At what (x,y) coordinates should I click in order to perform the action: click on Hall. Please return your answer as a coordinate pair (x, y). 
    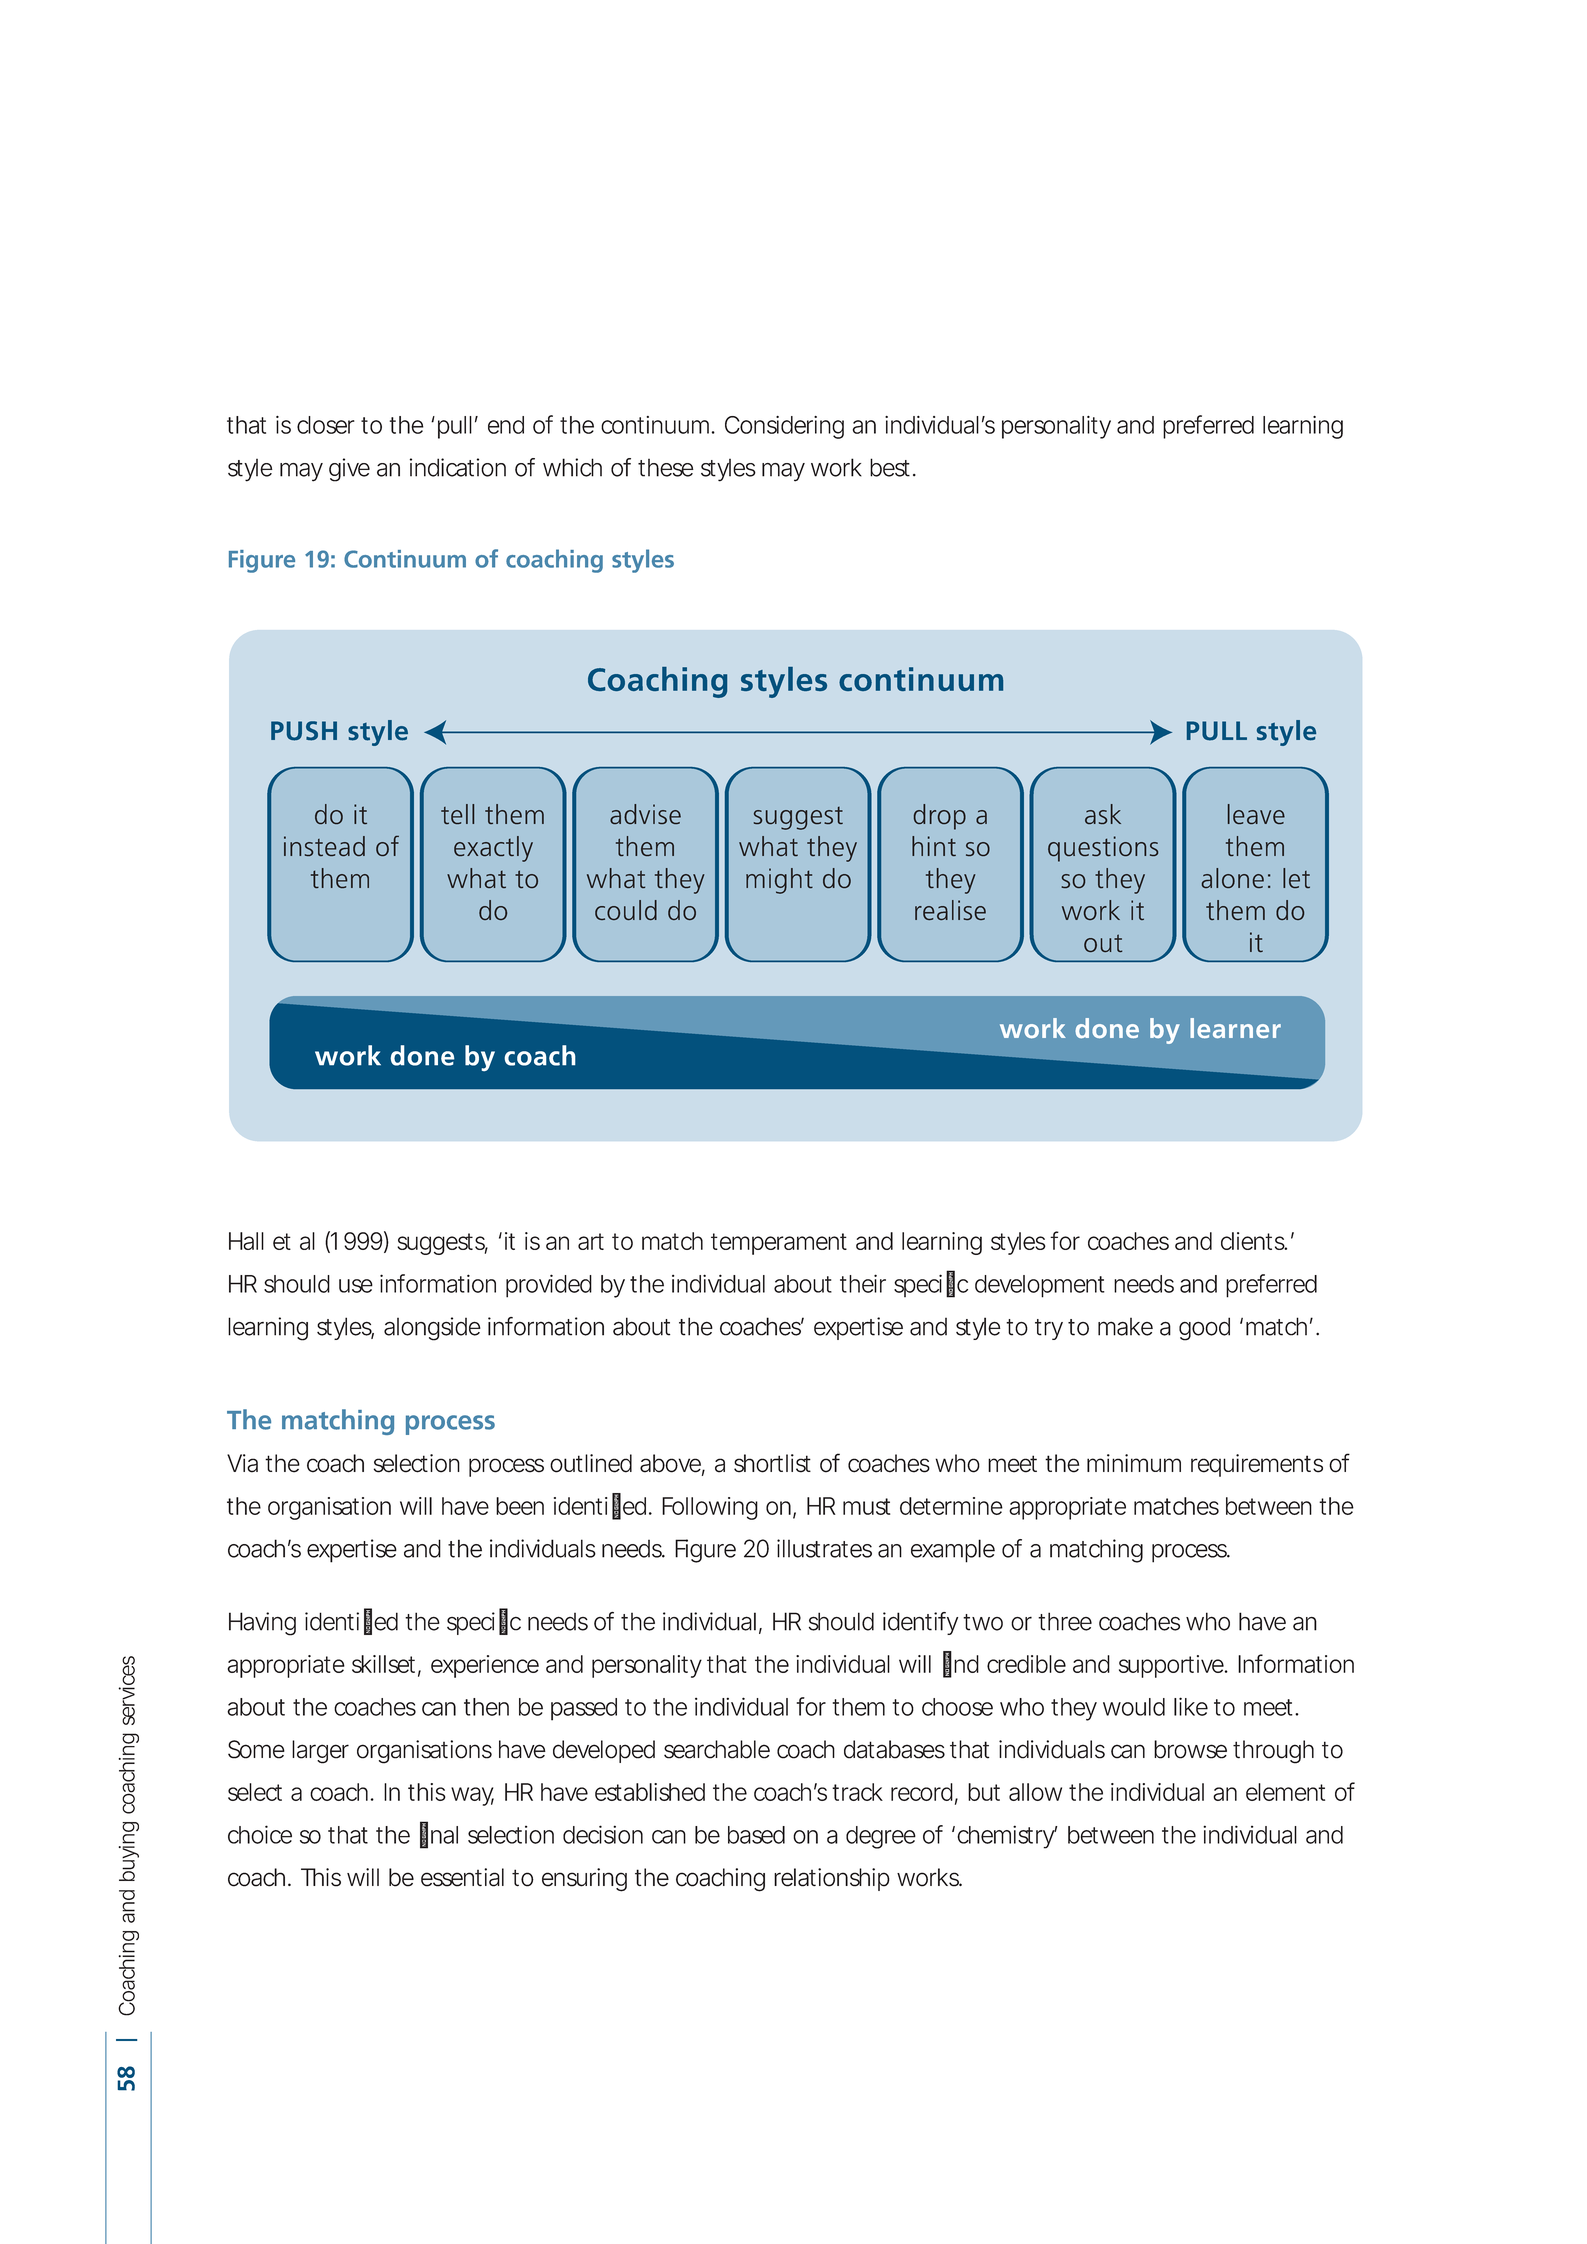
    Looking at the image, I should click on (246, 1241).
